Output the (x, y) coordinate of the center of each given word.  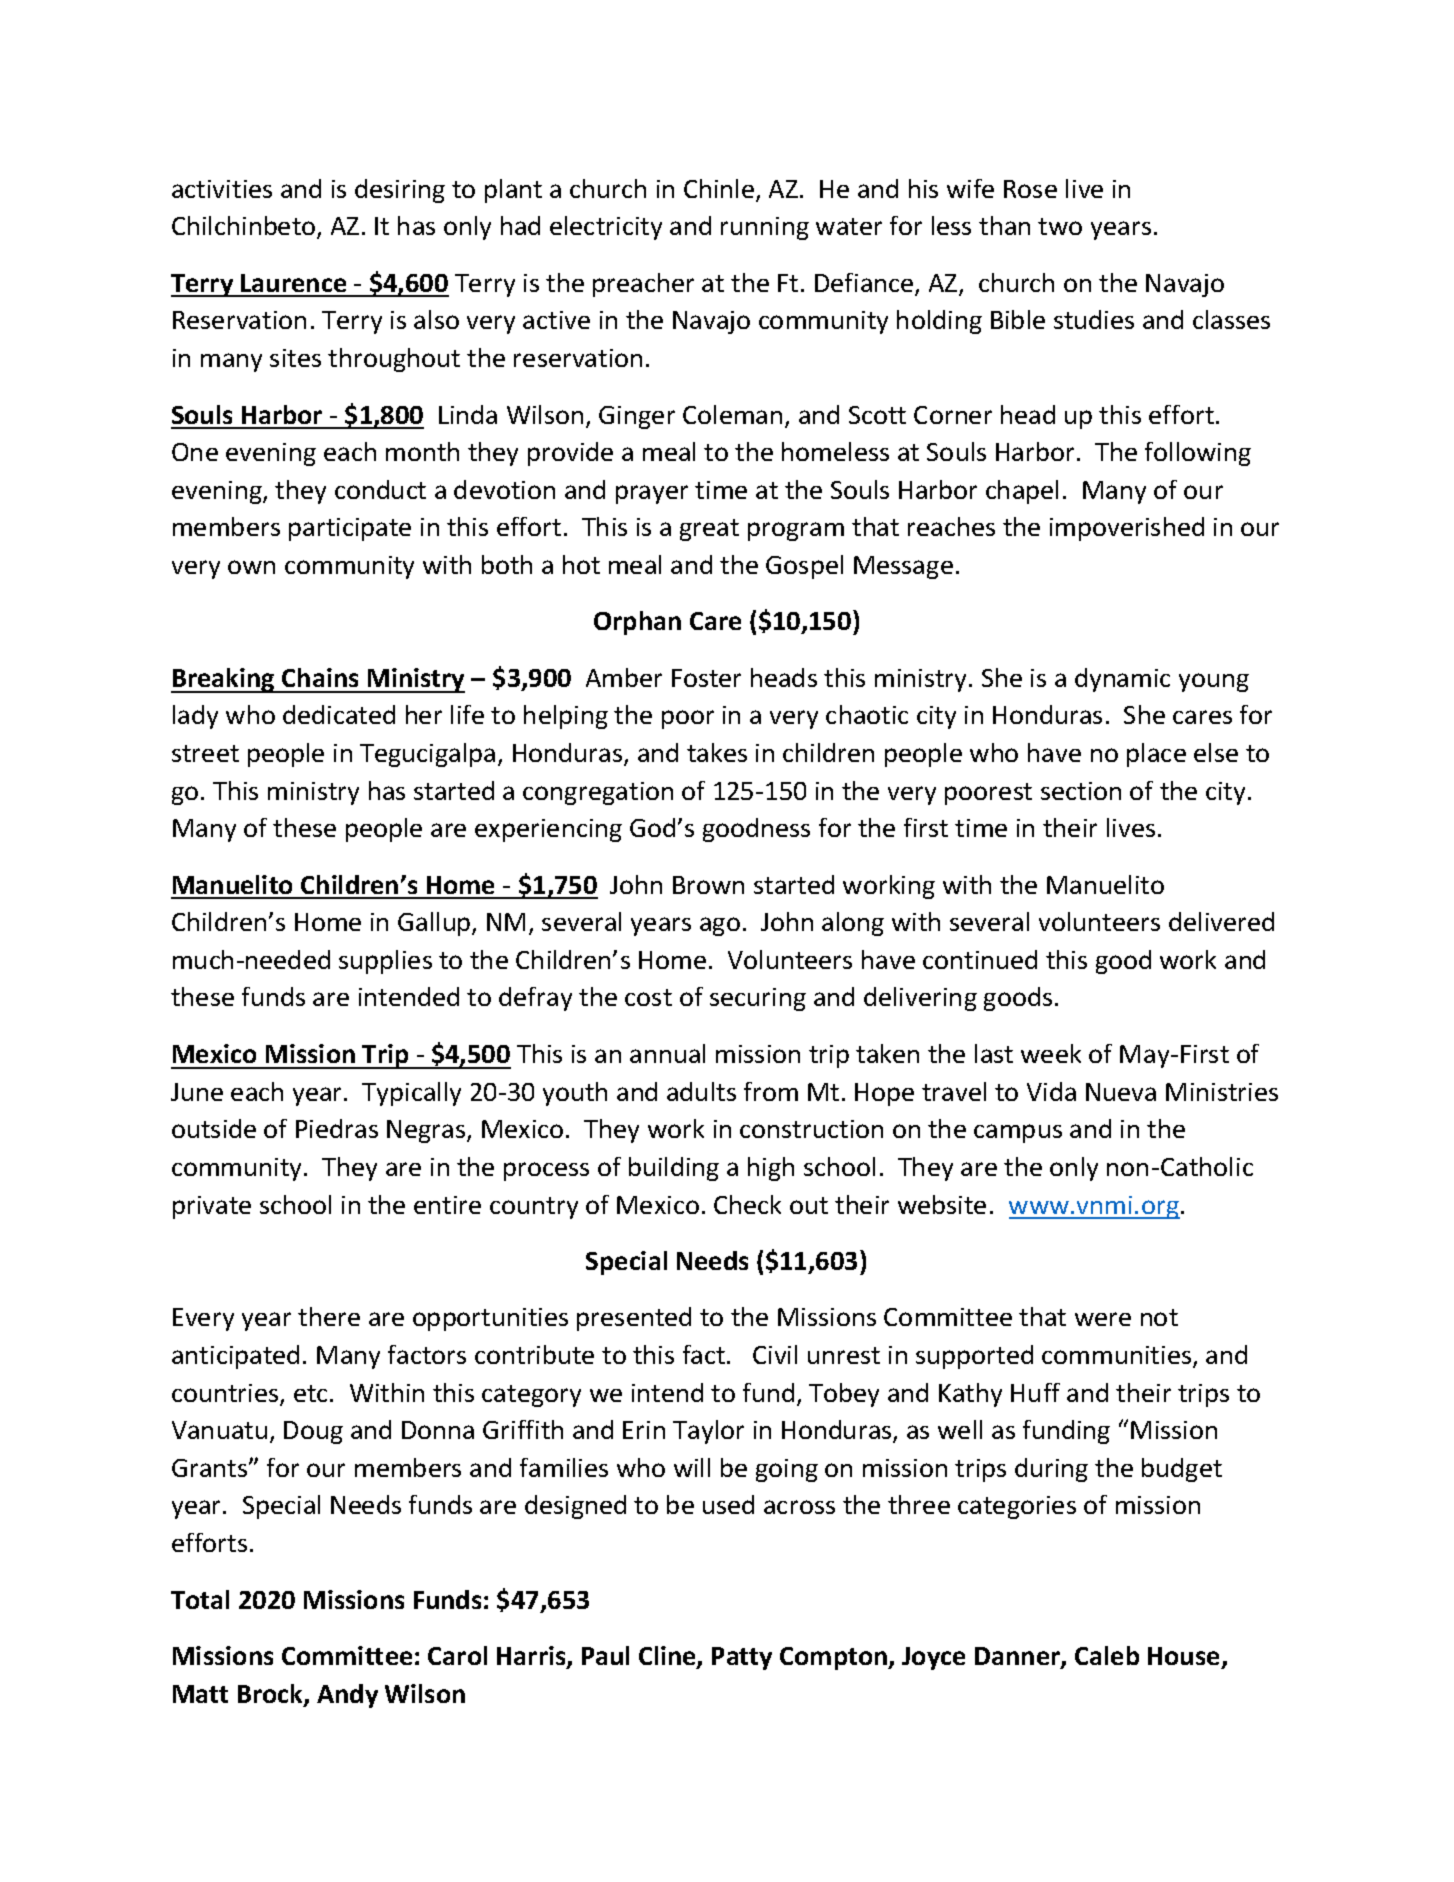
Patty (742, 1658)
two (1060, 226)
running (765, 228)
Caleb (1107, 1655)
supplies (385, 962)
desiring (400, 191)
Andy (347, 1696)
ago (720, 926)
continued (980, 959)
